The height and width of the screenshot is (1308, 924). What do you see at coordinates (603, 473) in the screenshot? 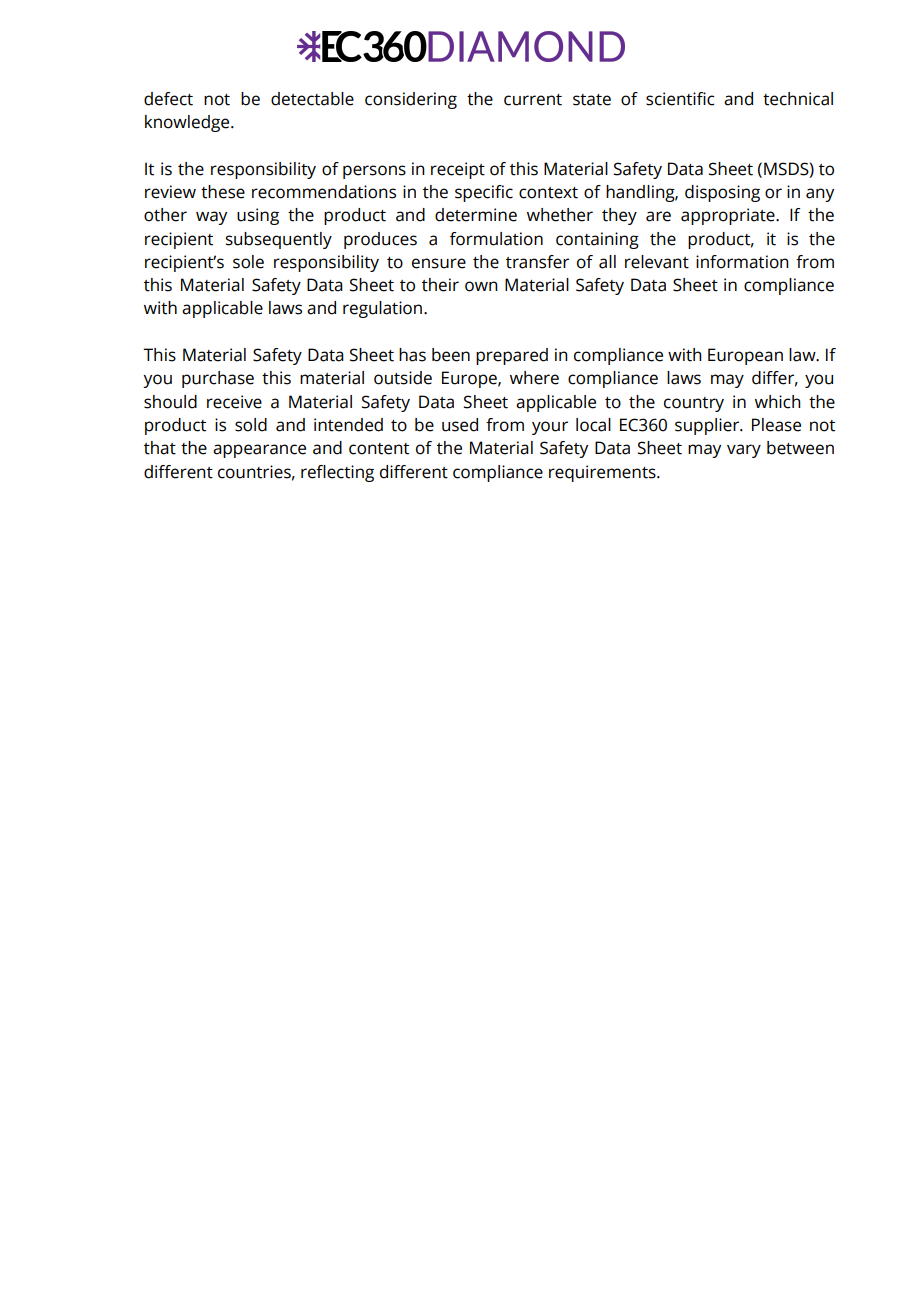
I see `requirements` at bounding box center [603, 473].
